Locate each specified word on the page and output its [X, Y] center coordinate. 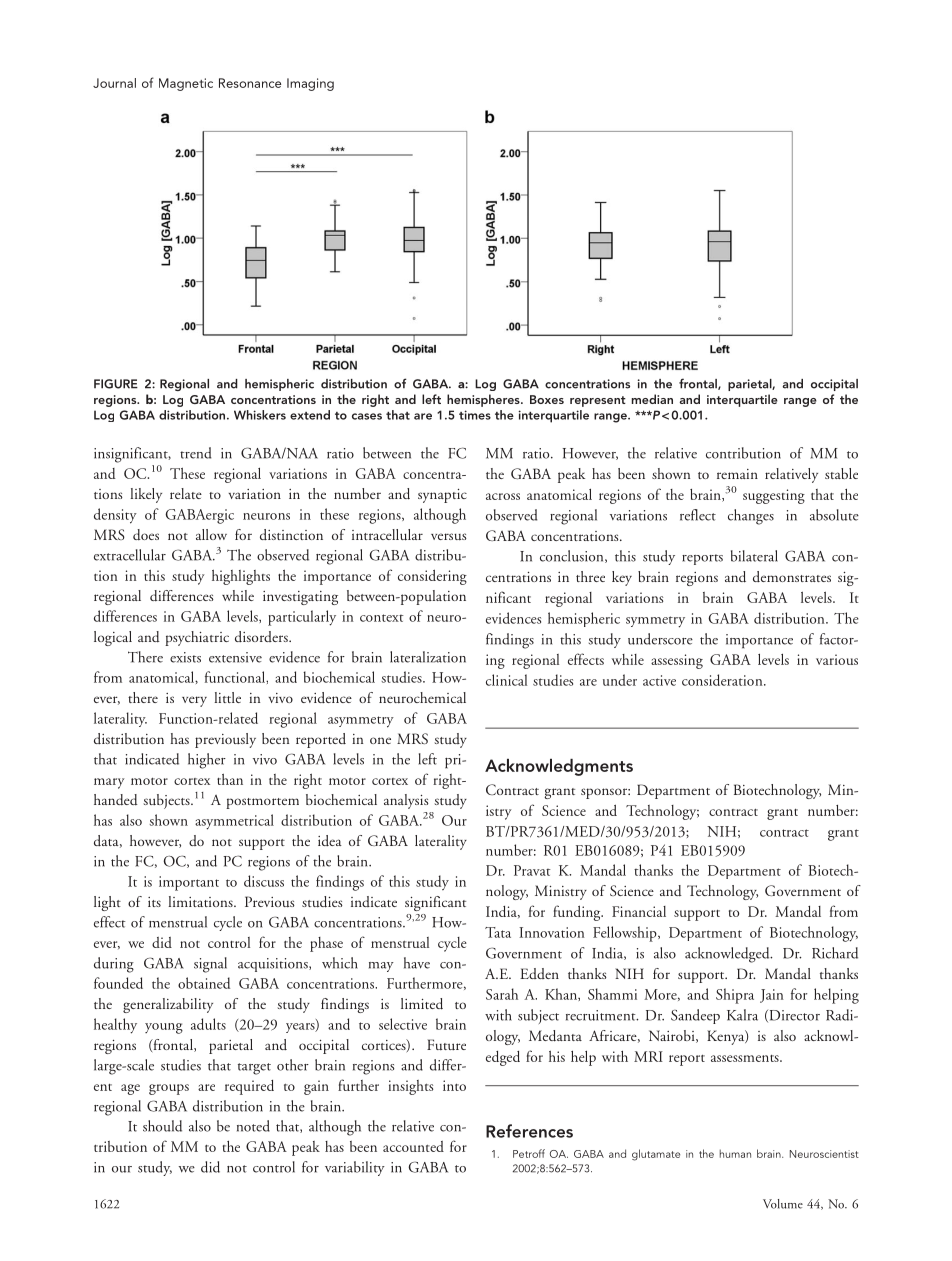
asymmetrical [234, 822]
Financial [639, 911]
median [652, 399]
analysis [406, 801]
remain [737, 474]
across [503, 496]
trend [195, 453]
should [162, 1126]
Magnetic [186, 84]
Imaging [310, 84]
